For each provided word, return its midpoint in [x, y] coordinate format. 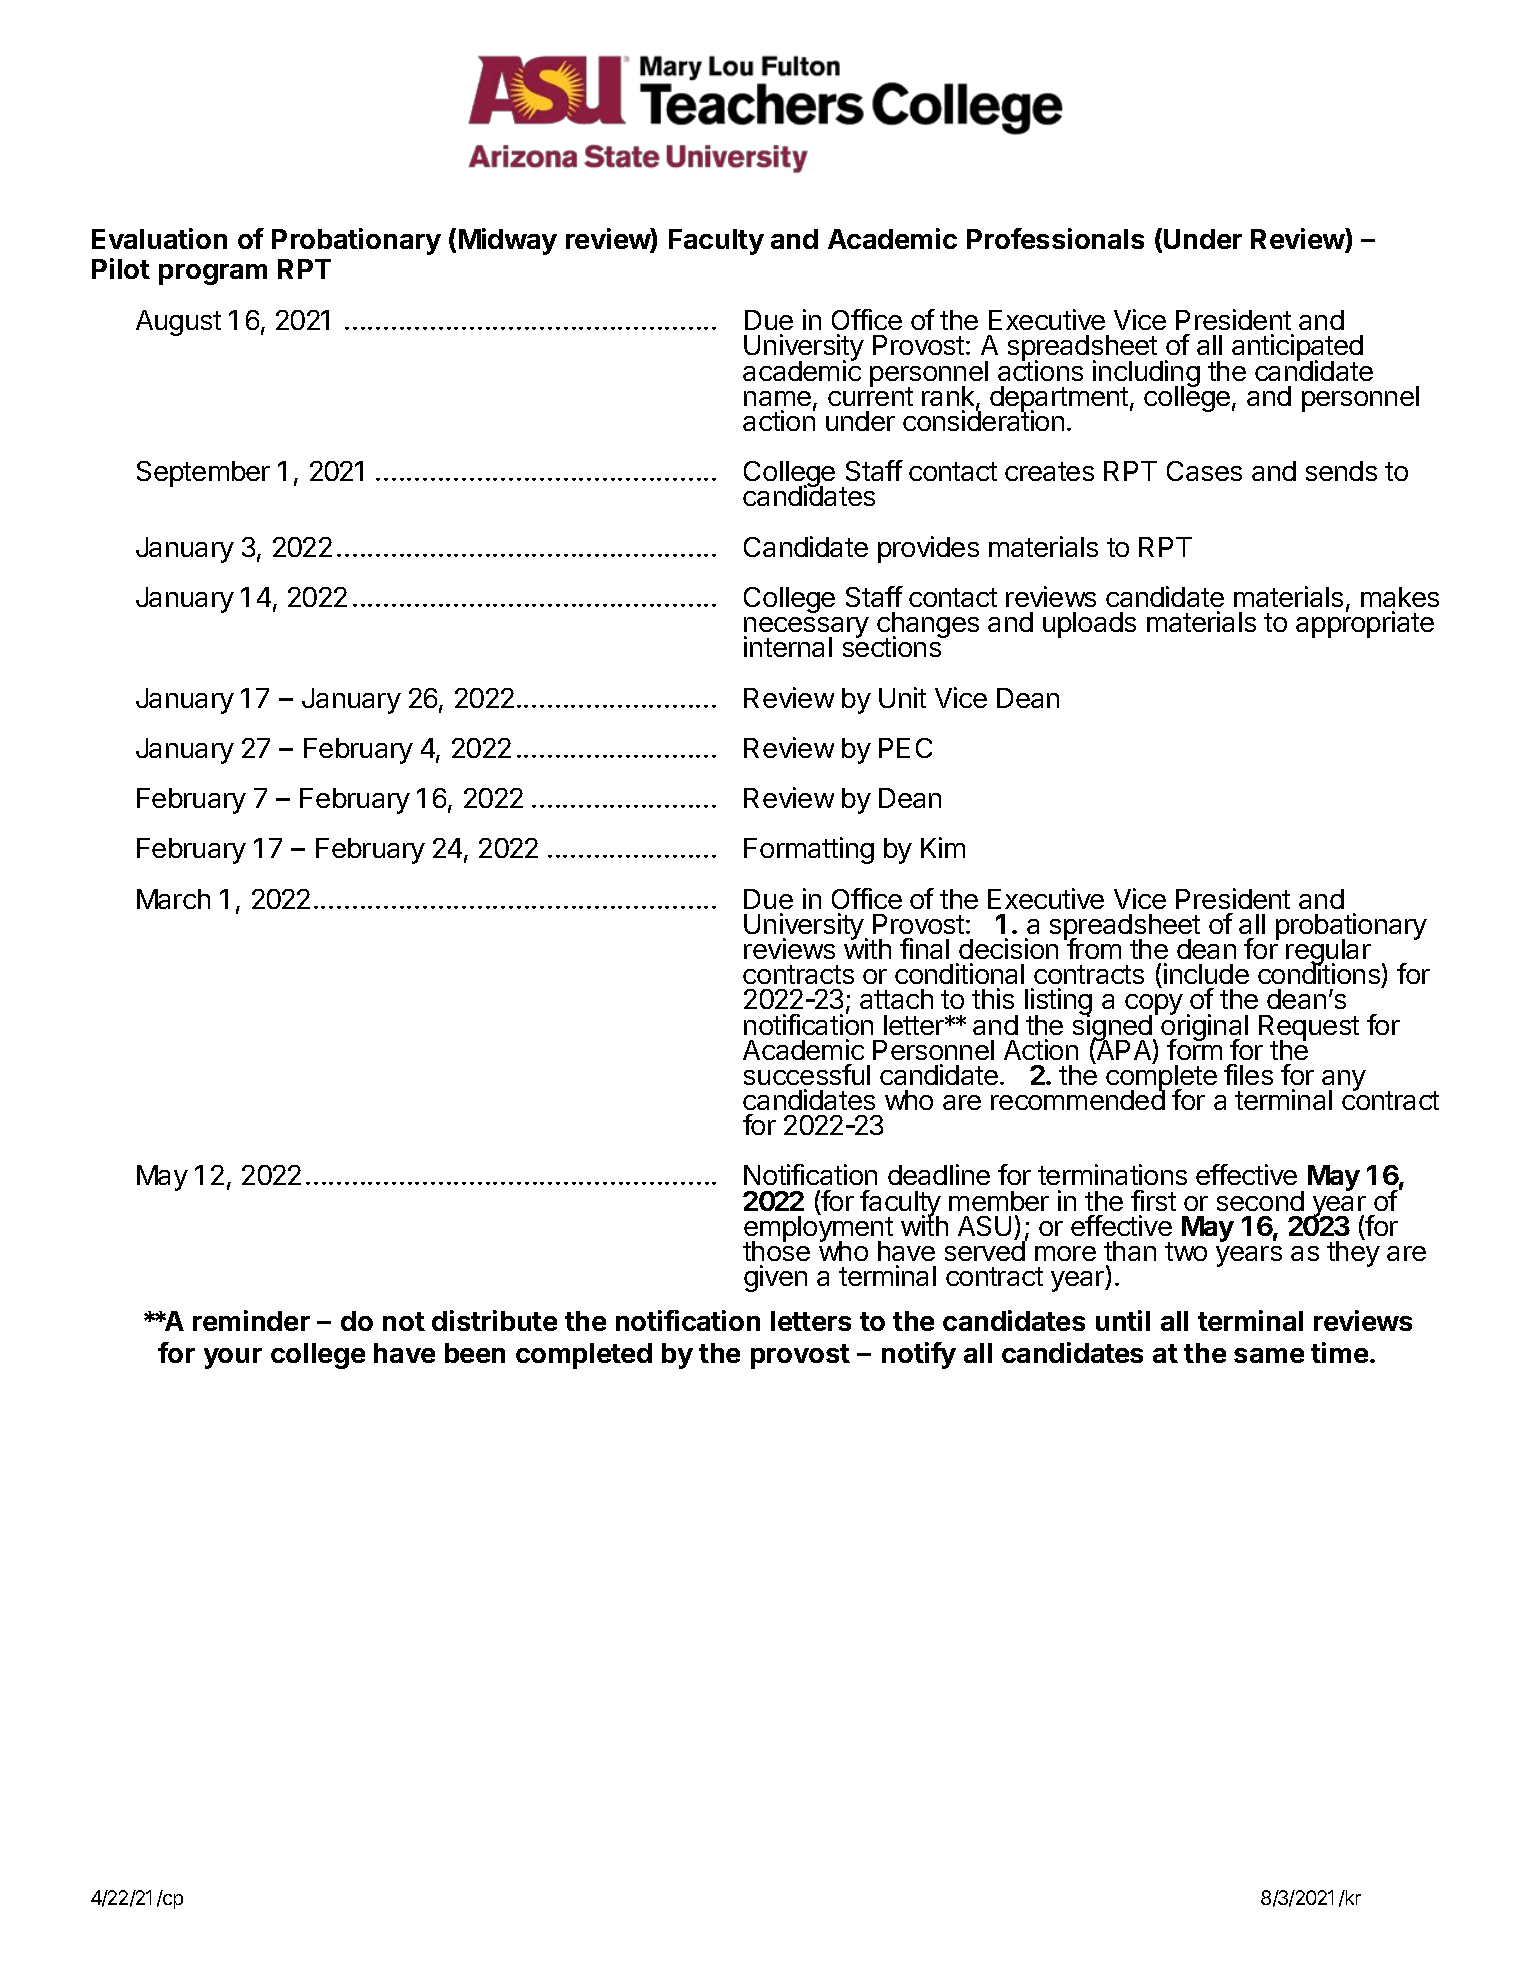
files [1248, 1074]
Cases [1204, 471]
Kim [943, 847]
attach [896, 999]
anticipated [1297, 349]
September [203, 474]
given [775, 1278]
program [213, 274]
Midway [508, 241]
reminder [251, 1320]
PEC [905, 748]
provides [928, 549]
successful [807, 1074]
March [173, 899]
